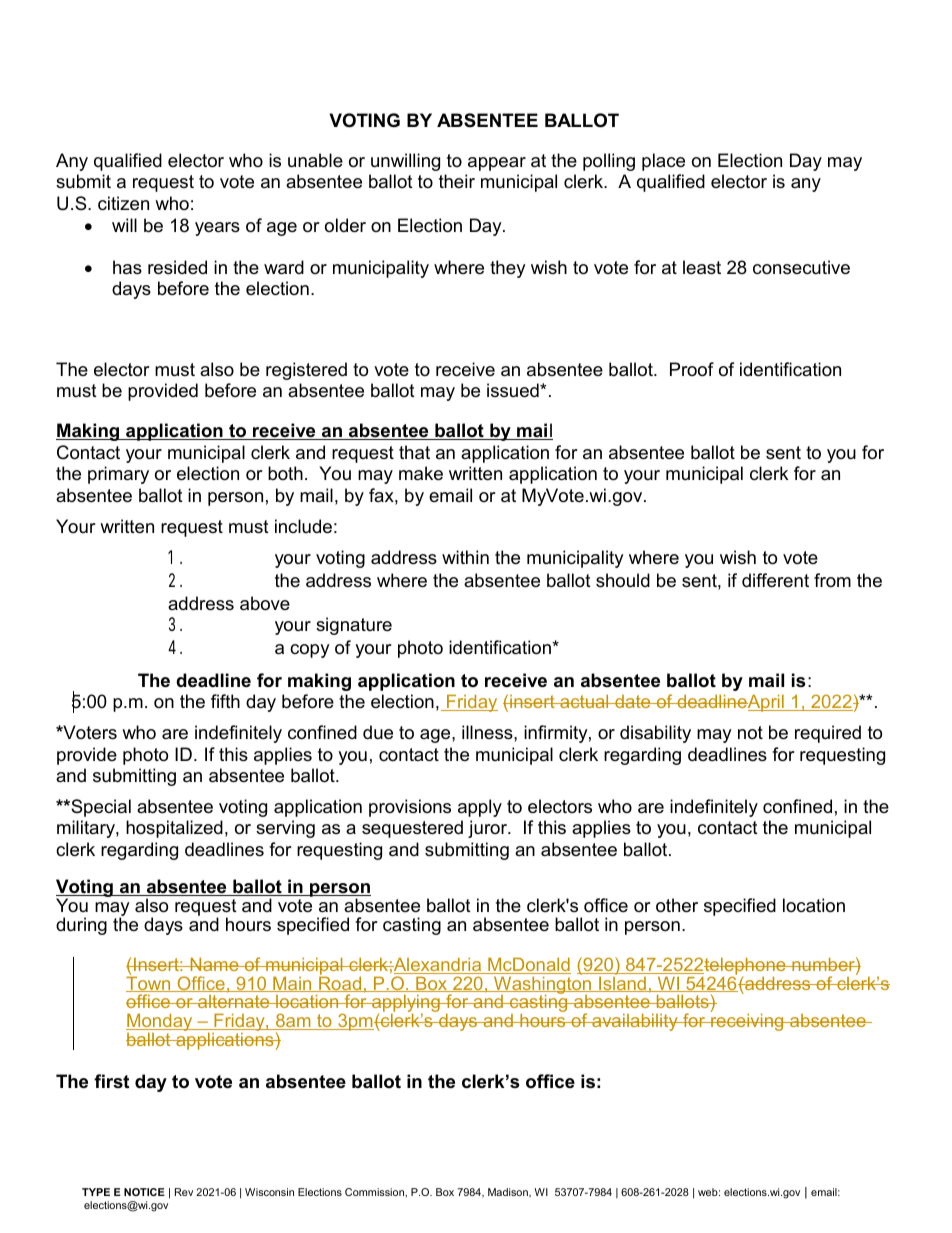  Describe the element at coordinates (465, 557) in the document. I see `within` at that location.
